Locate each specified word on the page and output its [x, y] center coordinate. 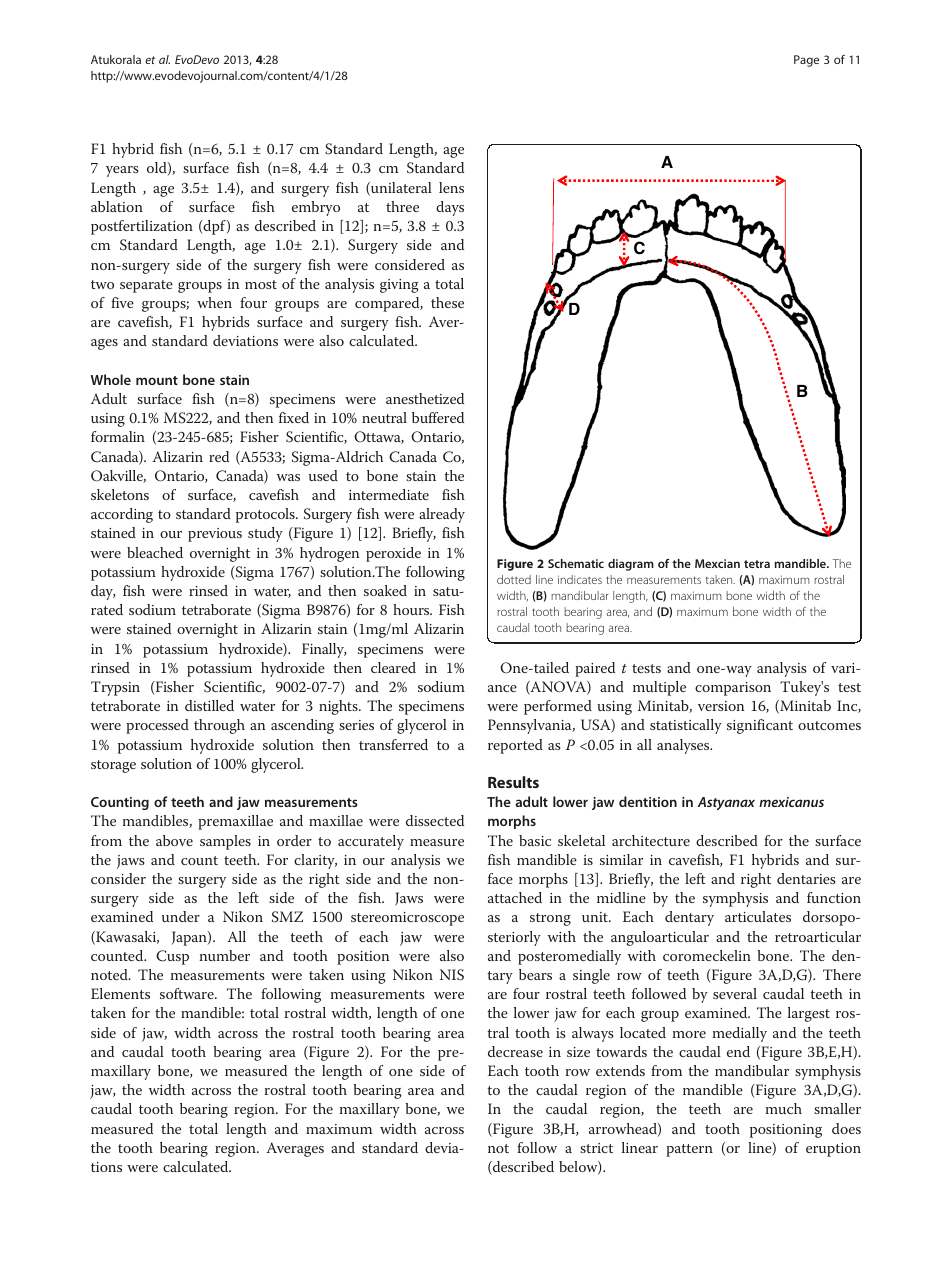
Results [513, 782]
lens [451, 187]
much [784, 1108]
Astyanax [726, 803]
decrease [515, 1051]
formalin [118, 436]
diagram [631, 565]
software [188, 993]
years [122, 171]
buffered [438, 417]
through [219, 726]
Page [806, 61]
